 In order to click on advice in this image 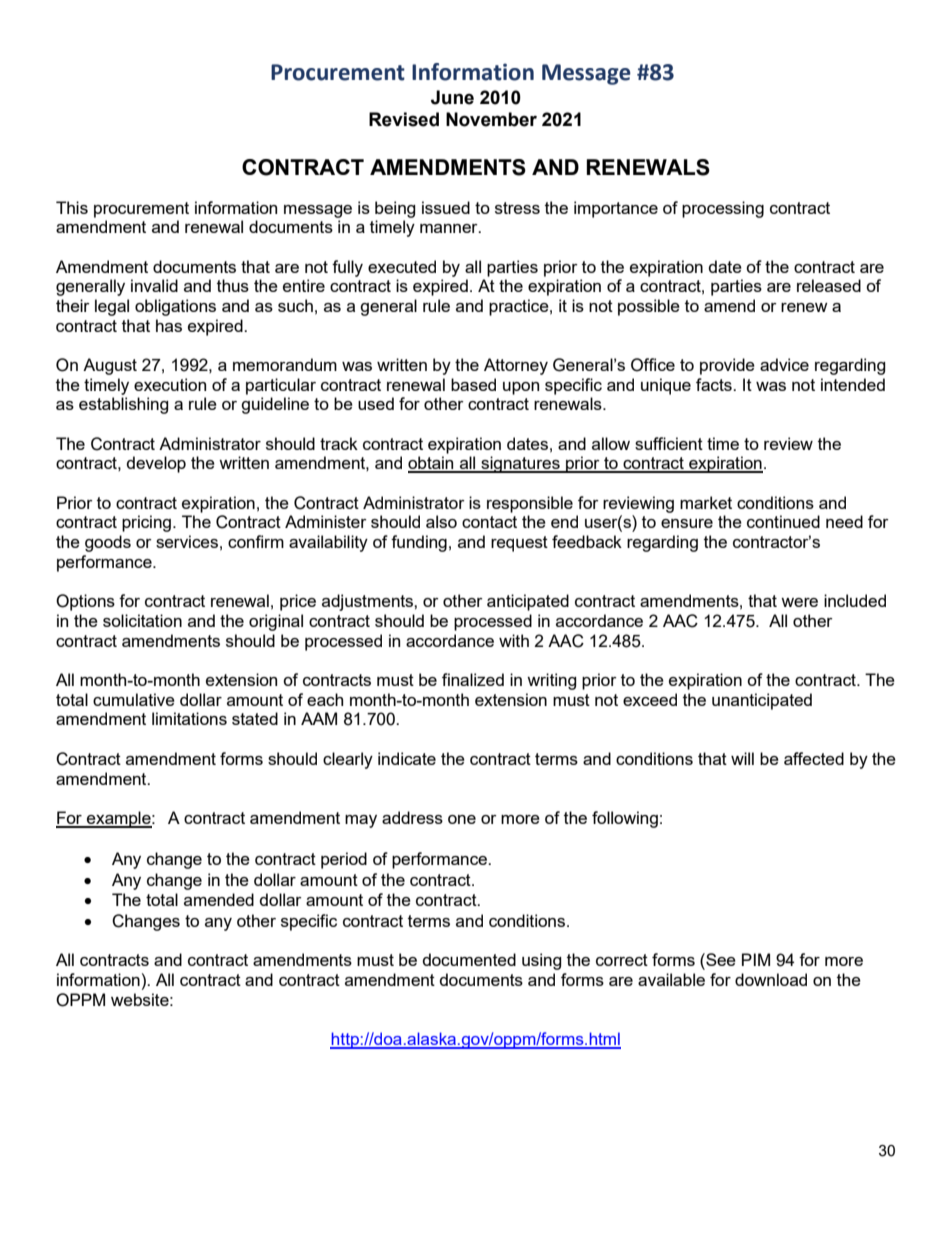, I will do `click(784, 364)`.
